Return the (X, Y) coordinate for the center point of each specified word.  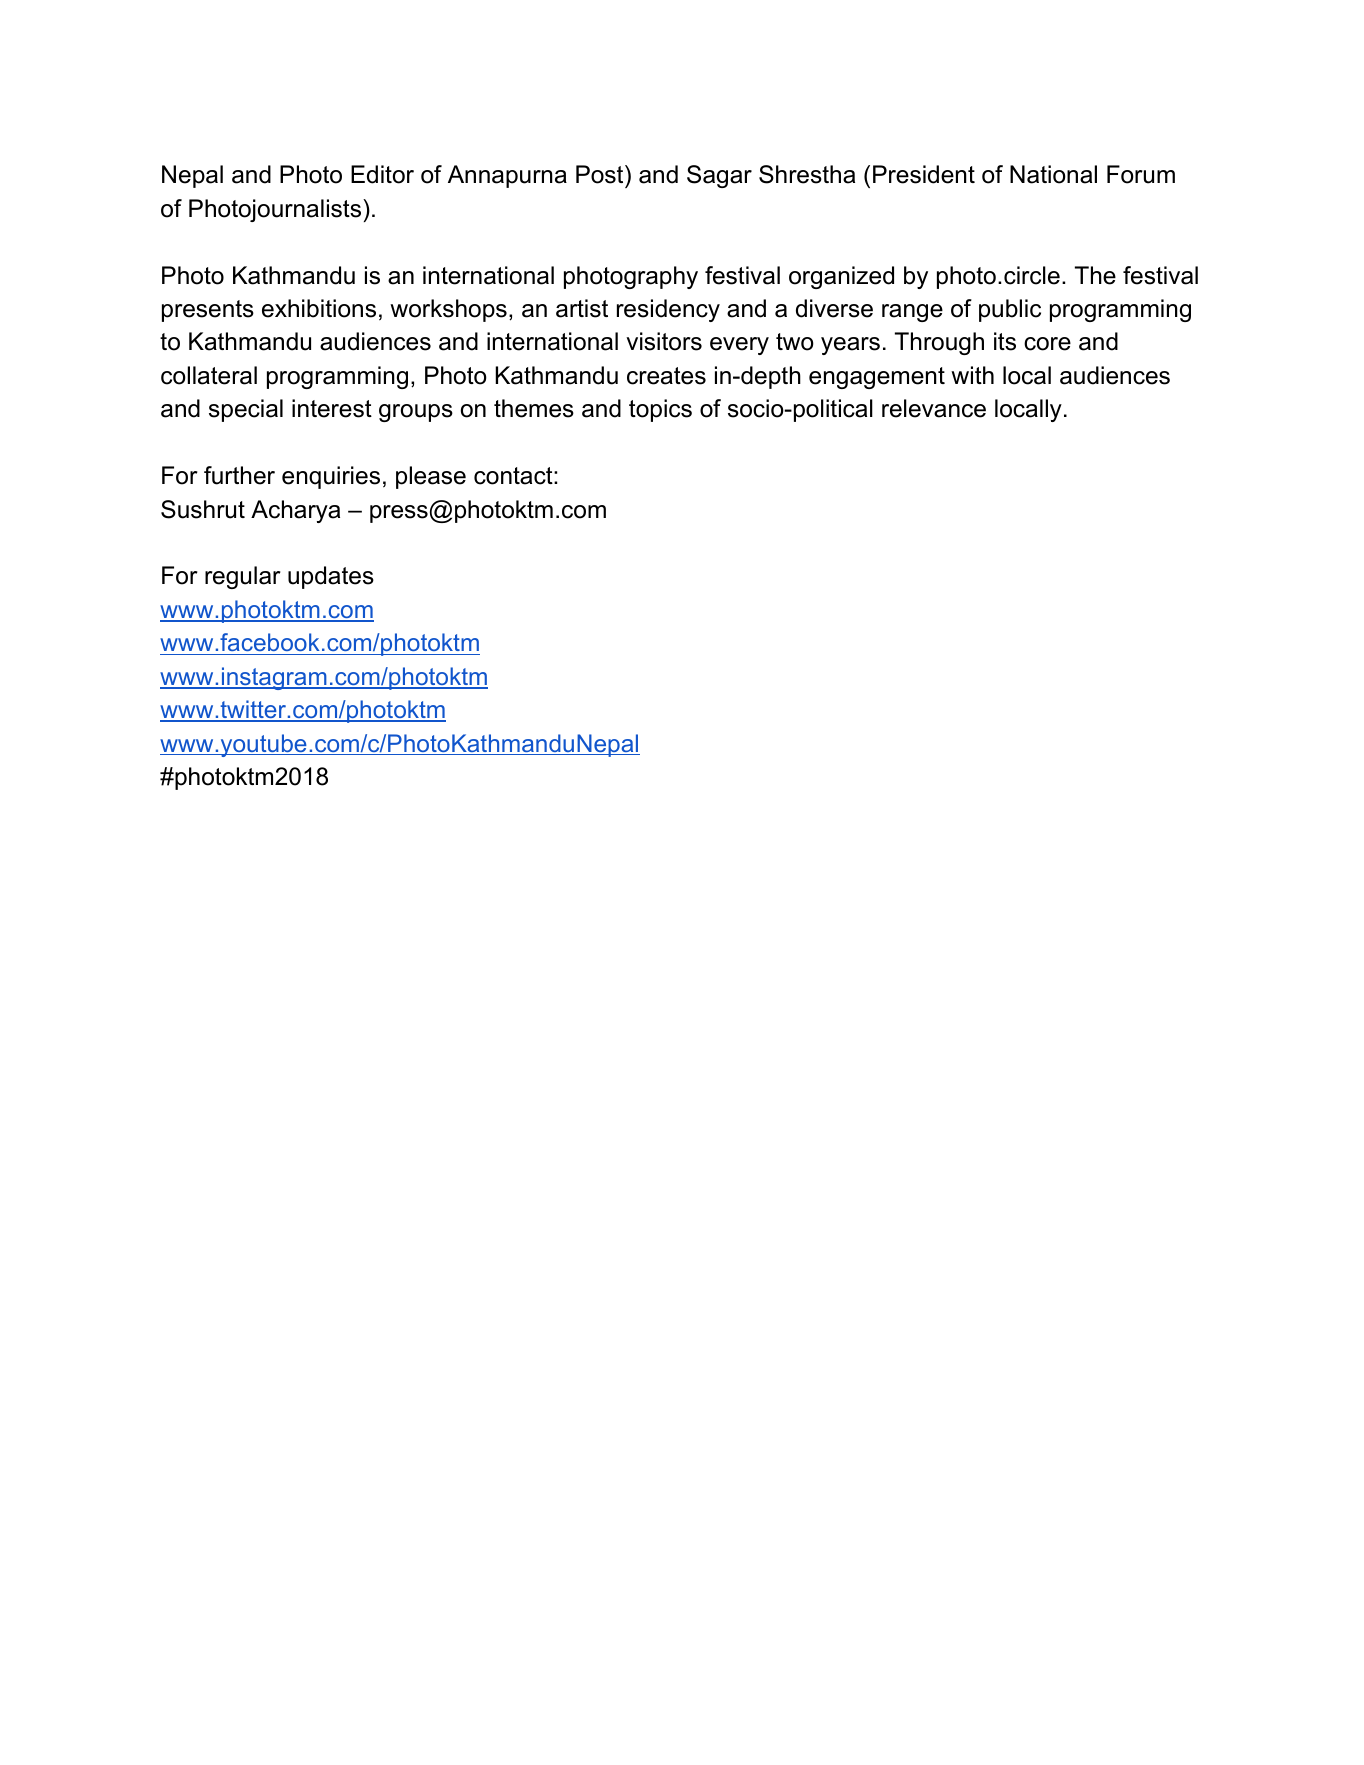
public (1010, 310)
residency (668, 310)
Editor (382, 174)
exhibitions (319, 308)
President (924, 174)
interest (332, 408)
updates (331, 577)
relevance (934, 408)
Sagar (719, 176)
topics (660, 410)
